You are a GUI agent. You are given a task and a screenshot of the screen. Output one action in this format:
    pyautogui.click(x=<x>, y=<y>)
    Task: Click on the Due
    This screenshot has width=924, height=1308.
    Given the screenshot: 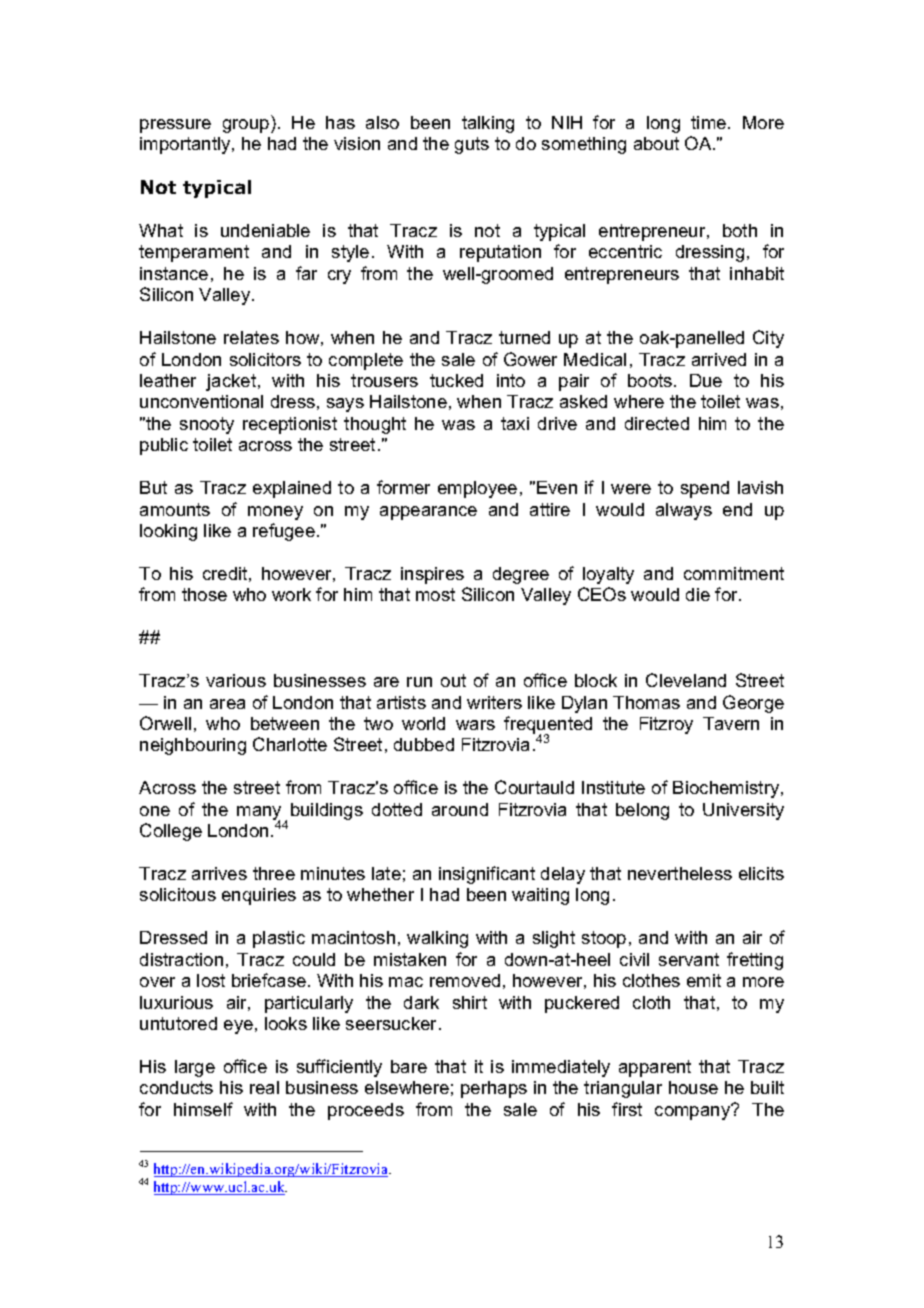 What is the action you would take?
    pyautogui.click(x=706, y=380)
